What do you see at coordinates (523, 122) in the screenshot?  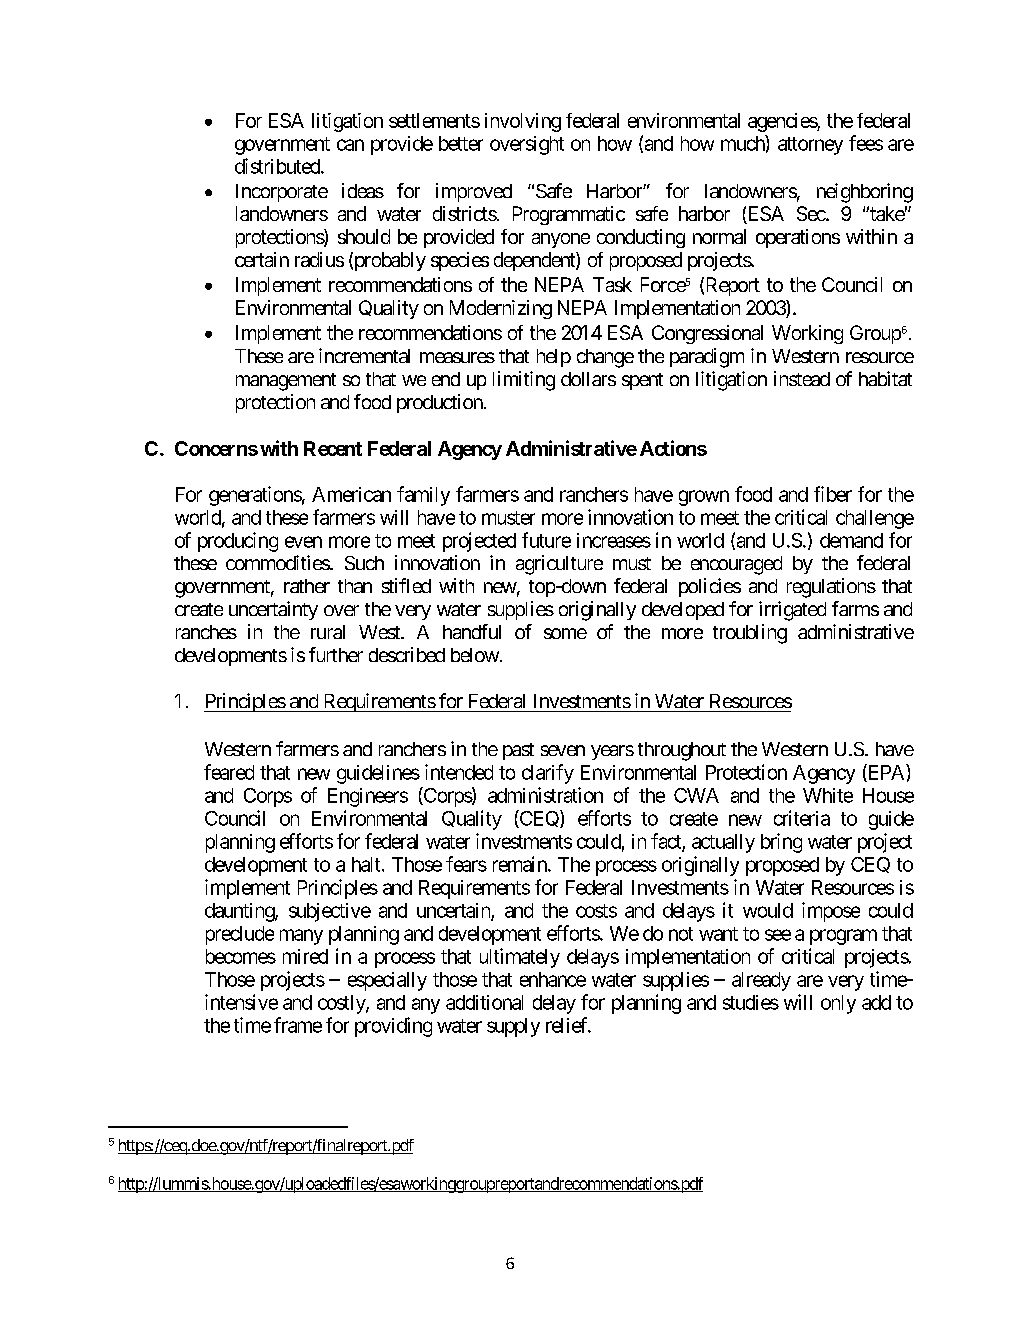 I see `involving` at bounding box center [523, 122].
